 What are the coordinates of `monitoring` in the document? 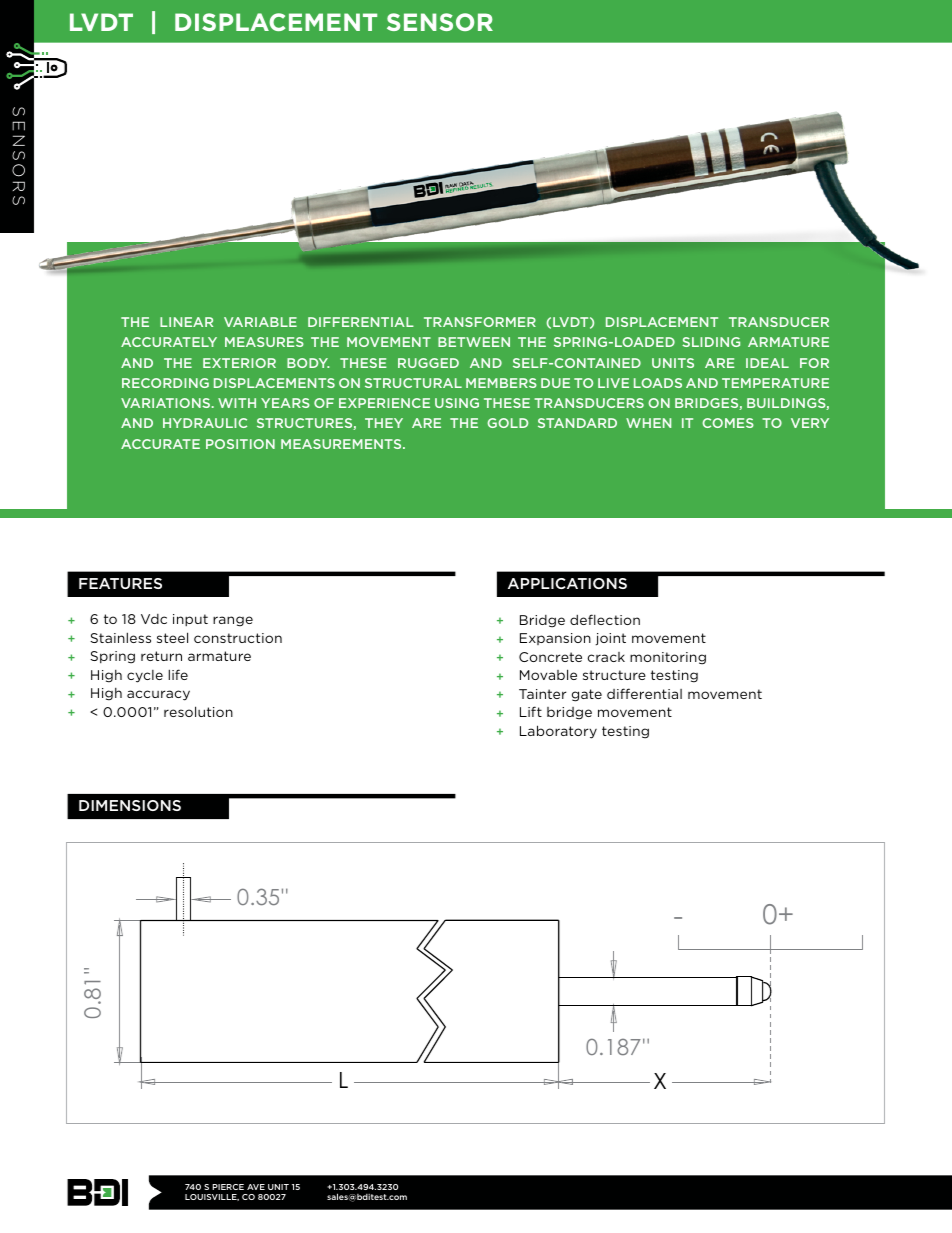 It's located at (668, 658).
